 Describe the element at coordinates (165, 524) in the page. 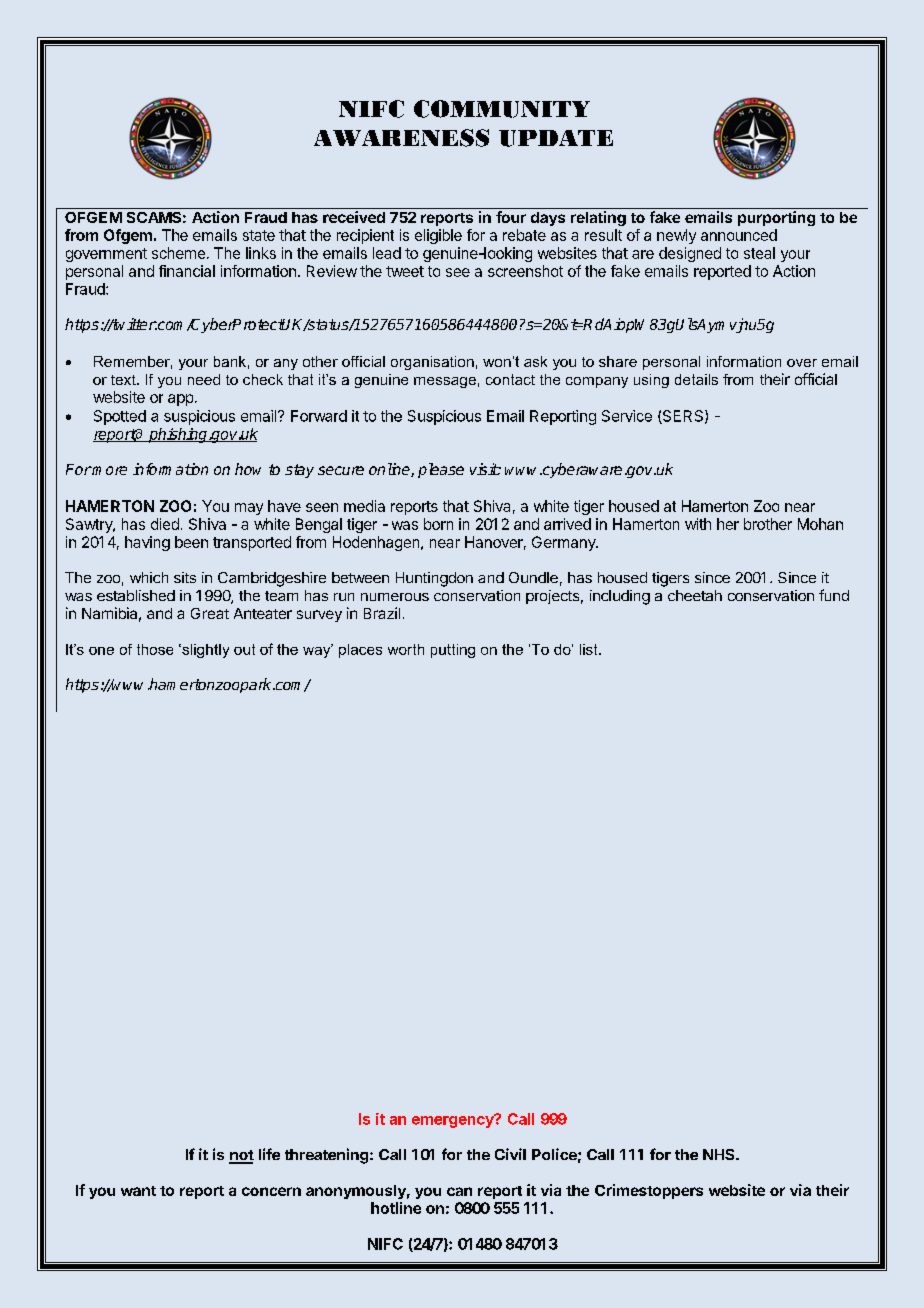

I see `died` at that location.
